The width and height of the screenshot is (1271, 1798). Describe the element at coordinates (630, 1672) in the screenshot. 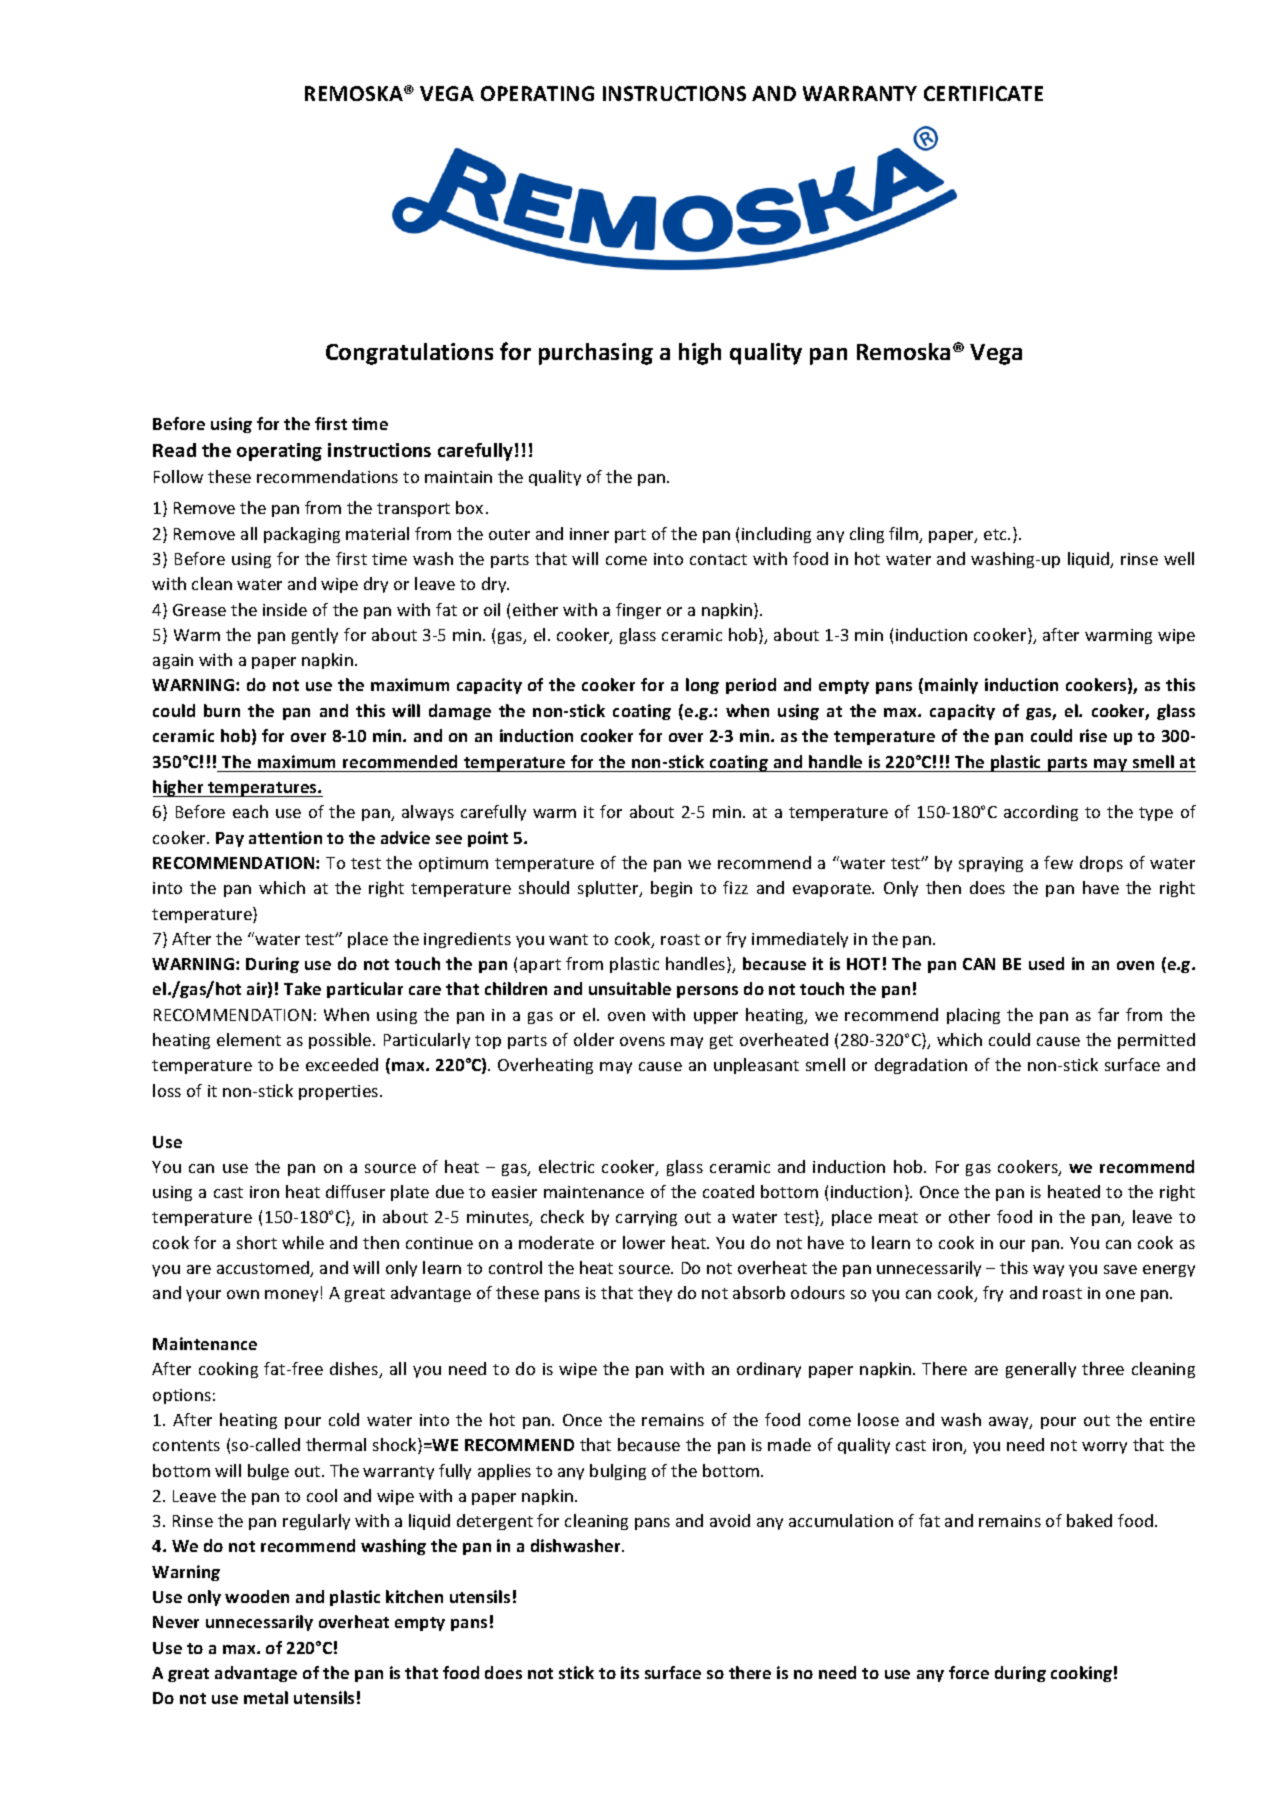

I see `its` at that location.
